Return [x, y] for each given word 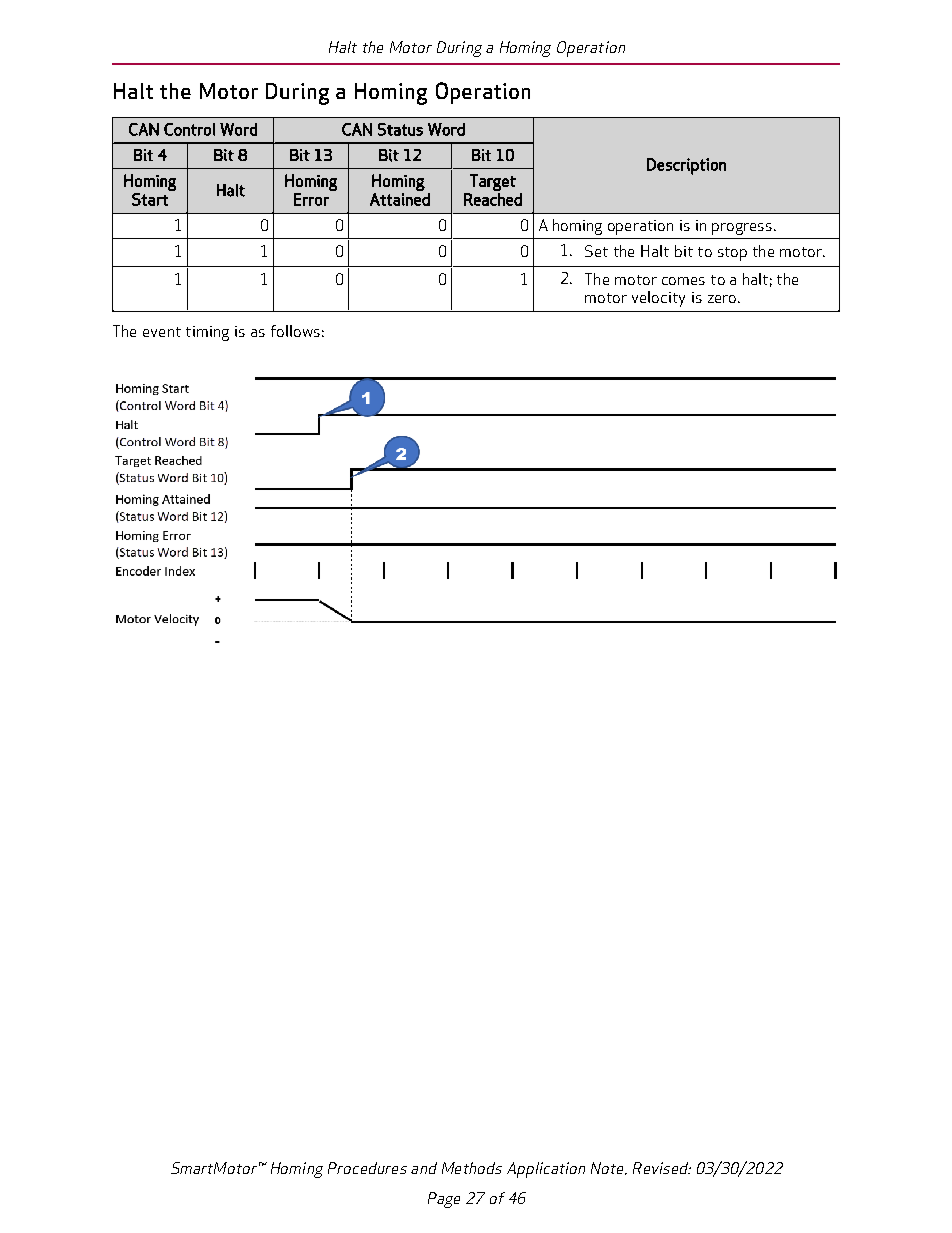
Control [189, 129]
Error [311, 199]
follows [295, 331]
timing [207, 333]
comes [683, 281]
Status [400, 129]
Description [686, 166]
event [162, 332]
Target [493, 182]
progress [743, 229]
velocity [658, 299]
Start [150, 199]
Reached [493, 199]
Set [596, 251]
